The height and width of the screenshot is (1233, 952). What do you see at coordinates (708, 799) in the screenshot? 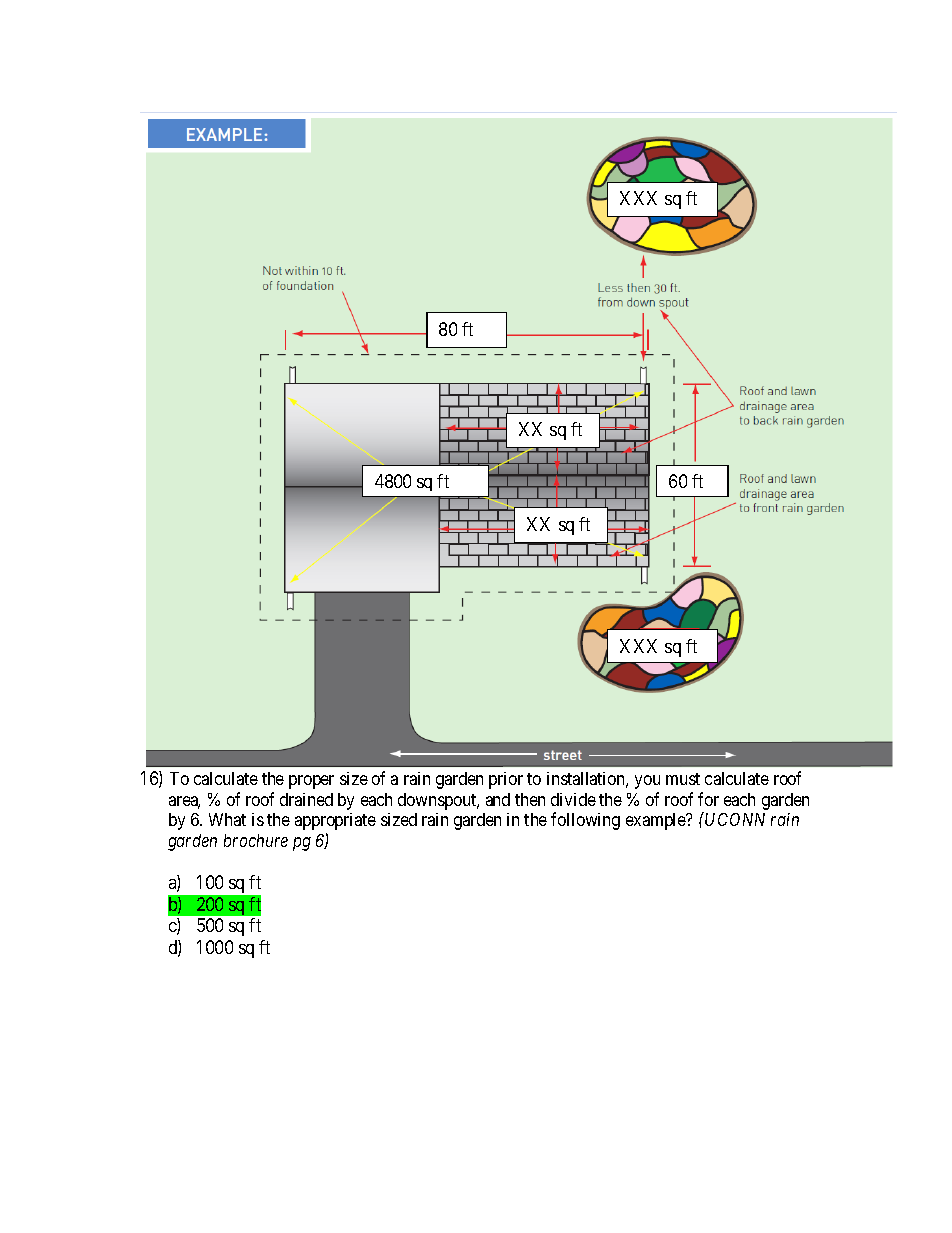
I see `for` at bounding box center [708, 799].
